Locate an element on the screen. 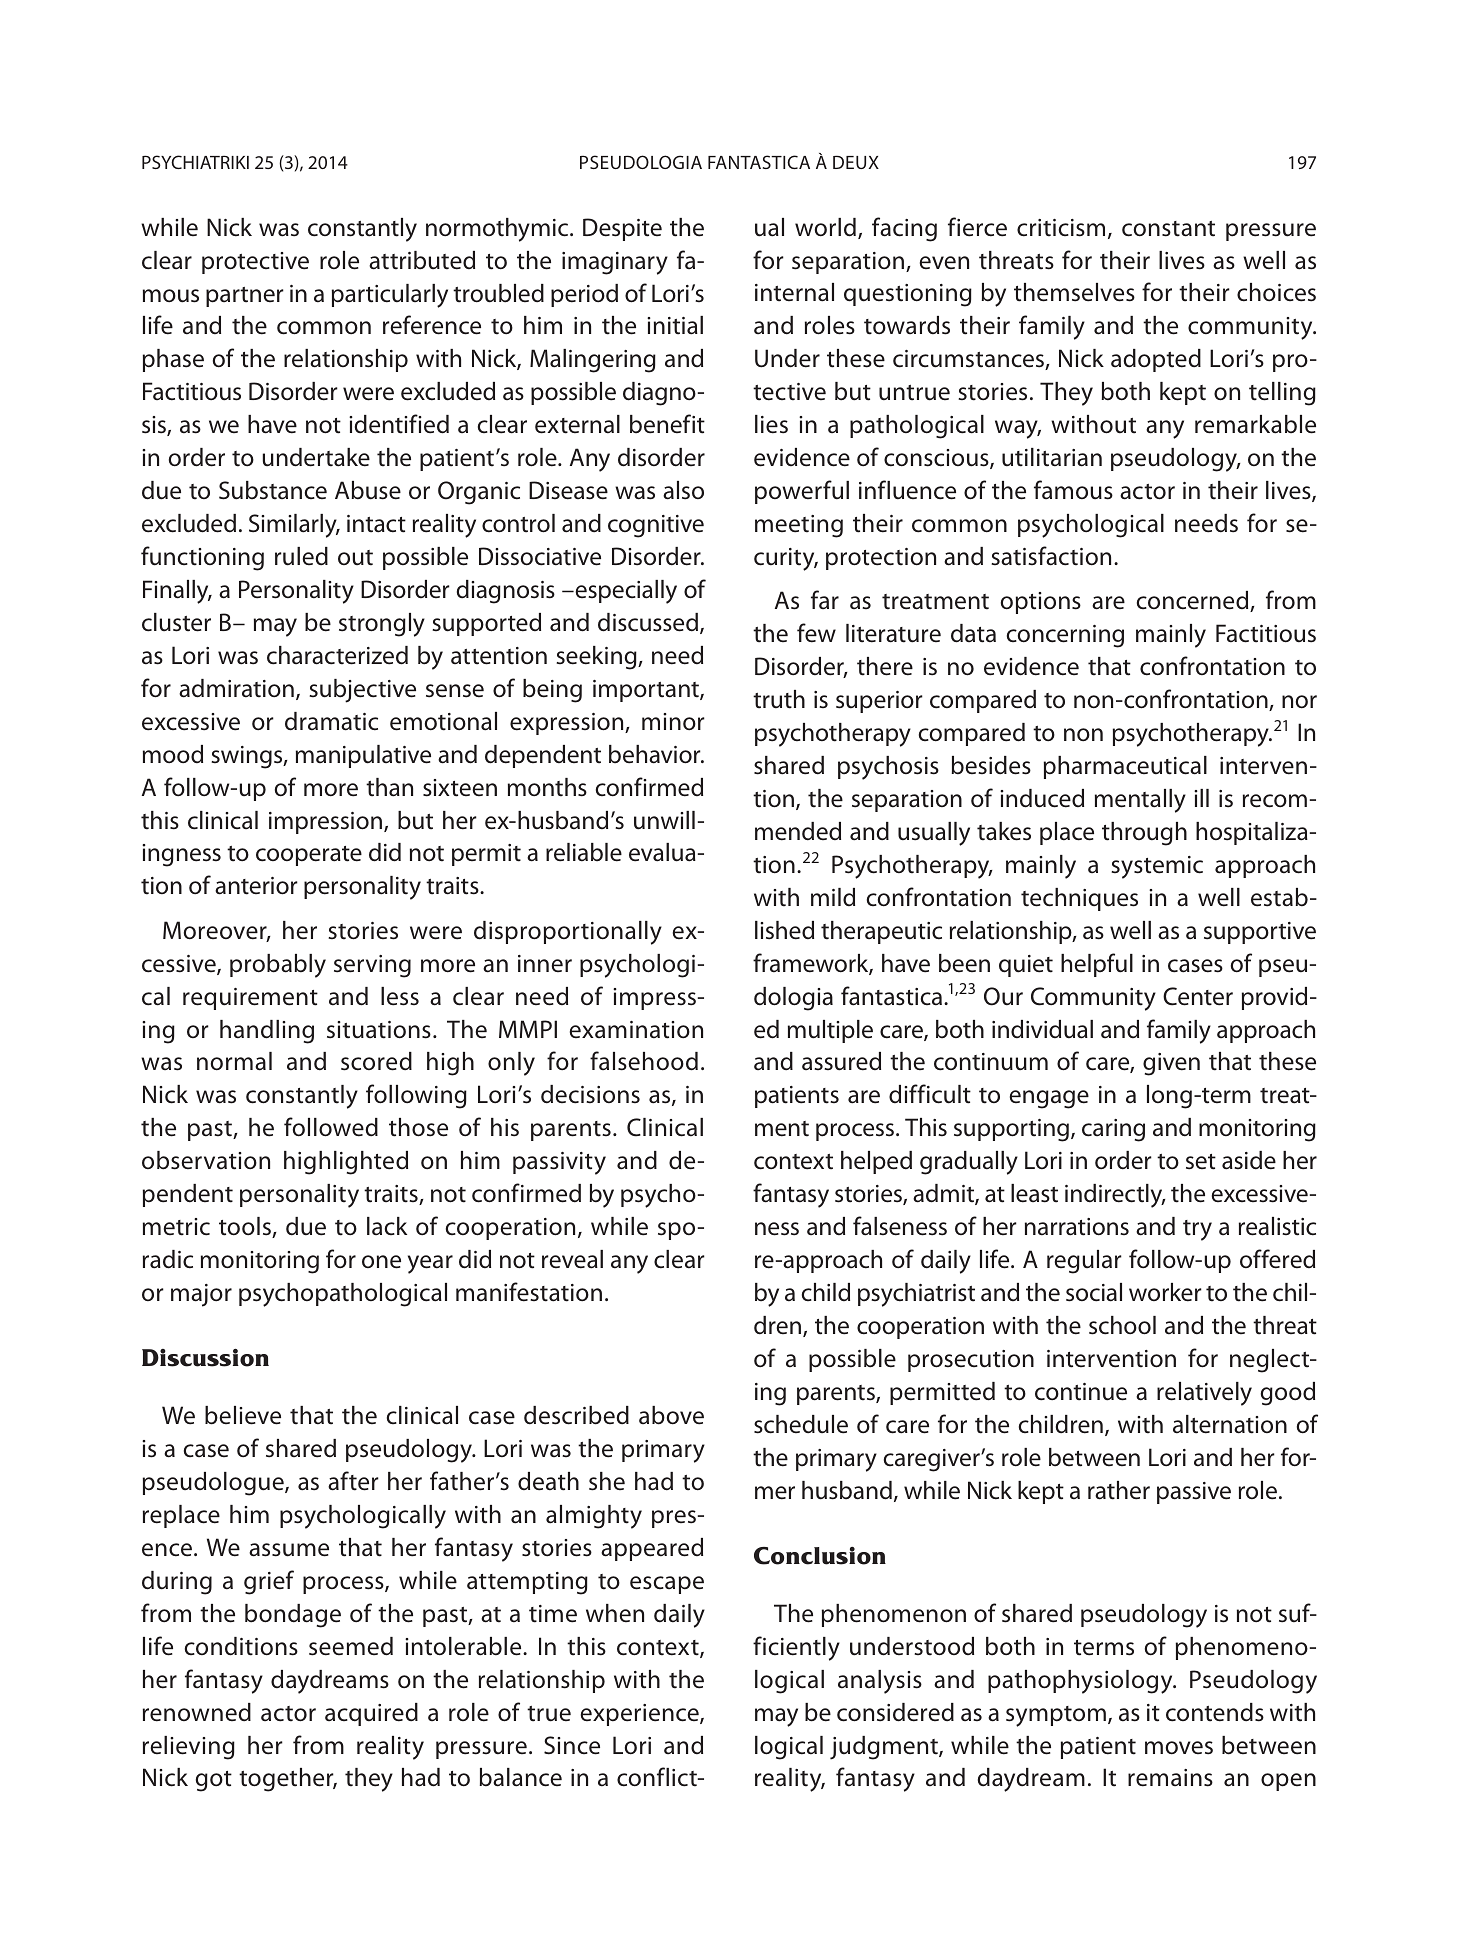  attributed is located at coordinates (422, 260).
